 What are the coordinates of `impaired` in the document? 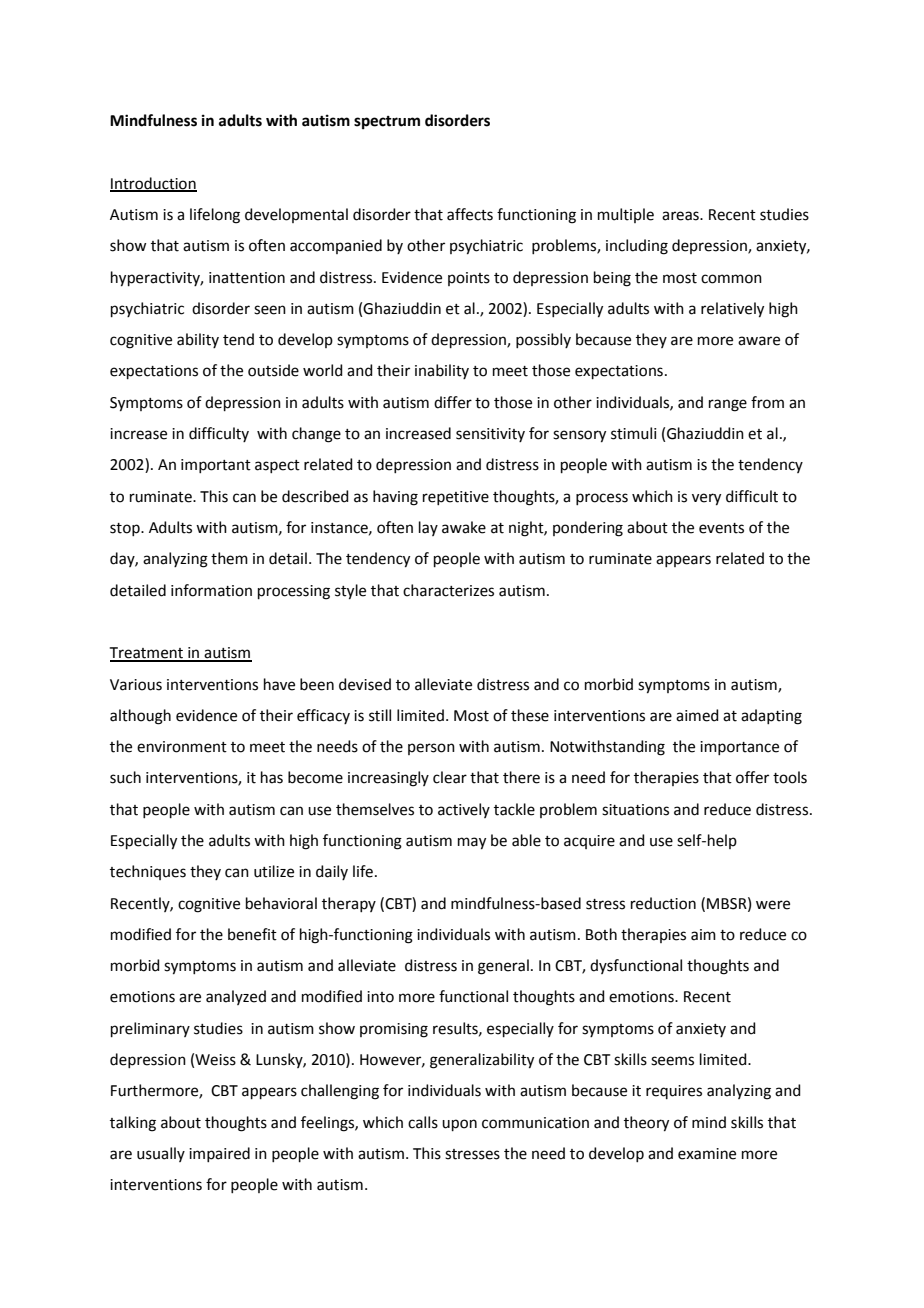 It's located at (219, 1154).
